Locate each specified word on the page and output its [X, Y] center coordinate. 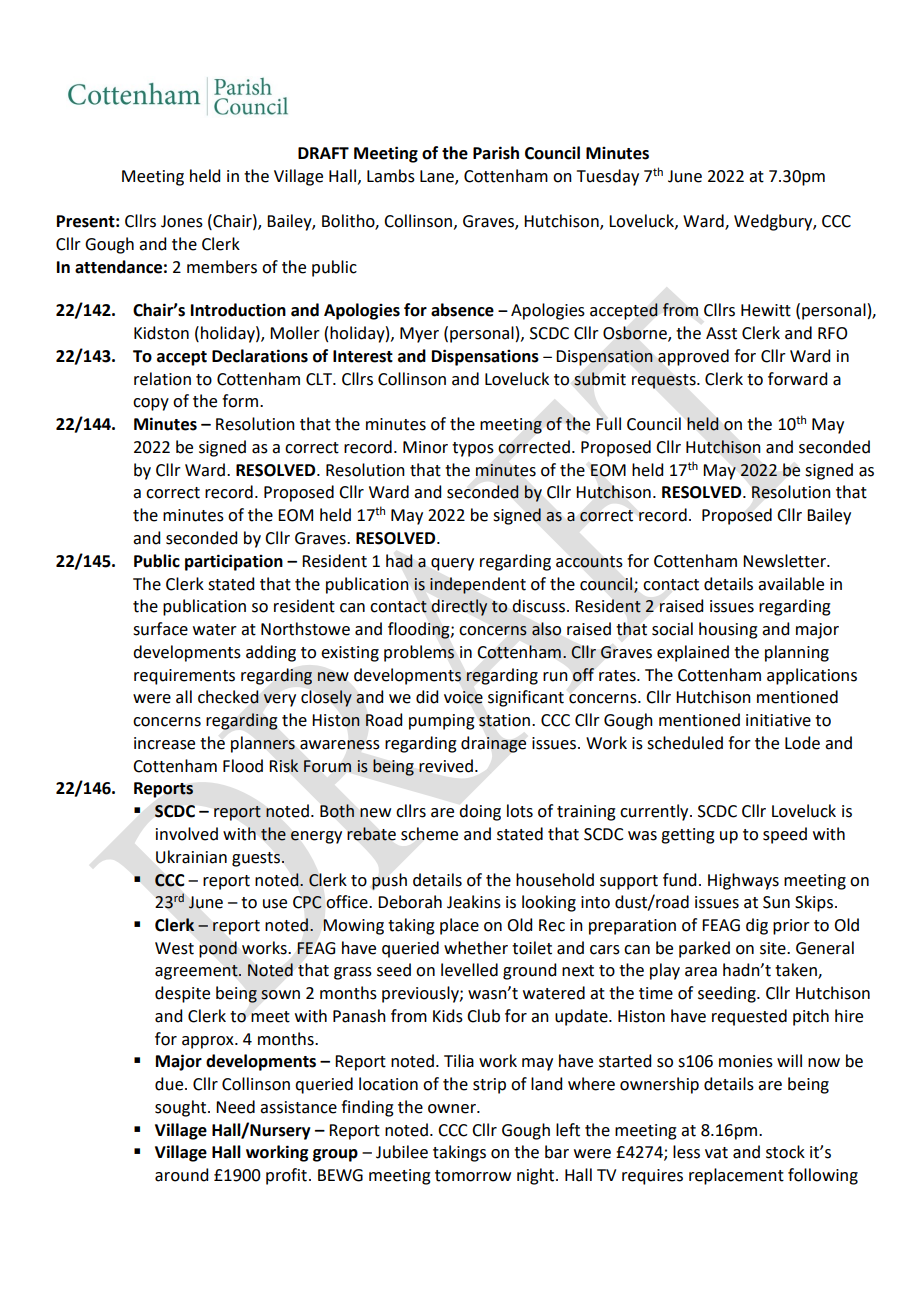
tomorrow [473, 1176]
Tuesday [608, 177]
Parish [496, 153]
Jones [182, 221]
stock [785, 1152]
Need [235, 1107]
